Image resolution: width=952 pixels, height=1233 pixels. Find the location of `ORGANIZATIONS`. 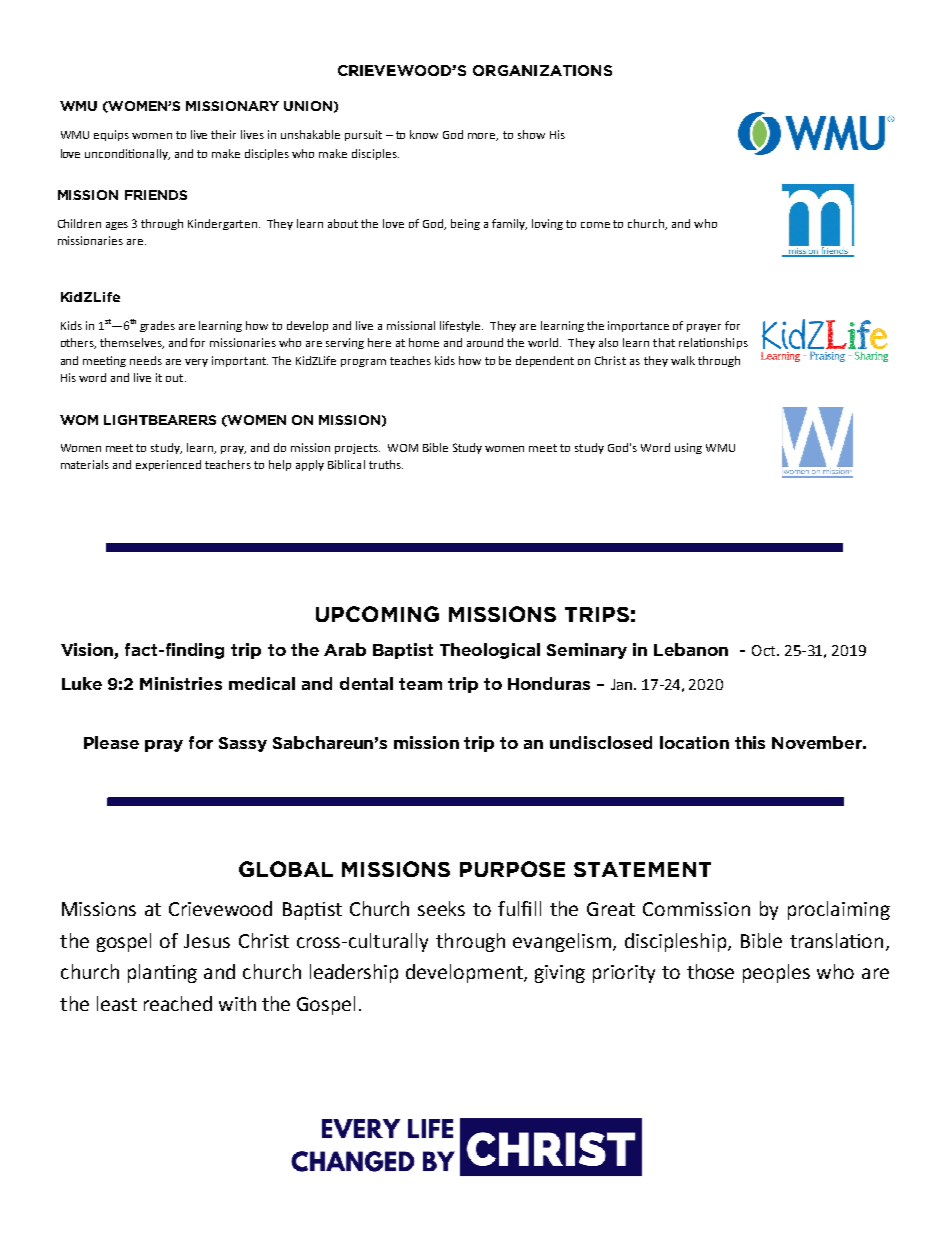

ORGANIZATIONS is located at coordinates (542, 70).
